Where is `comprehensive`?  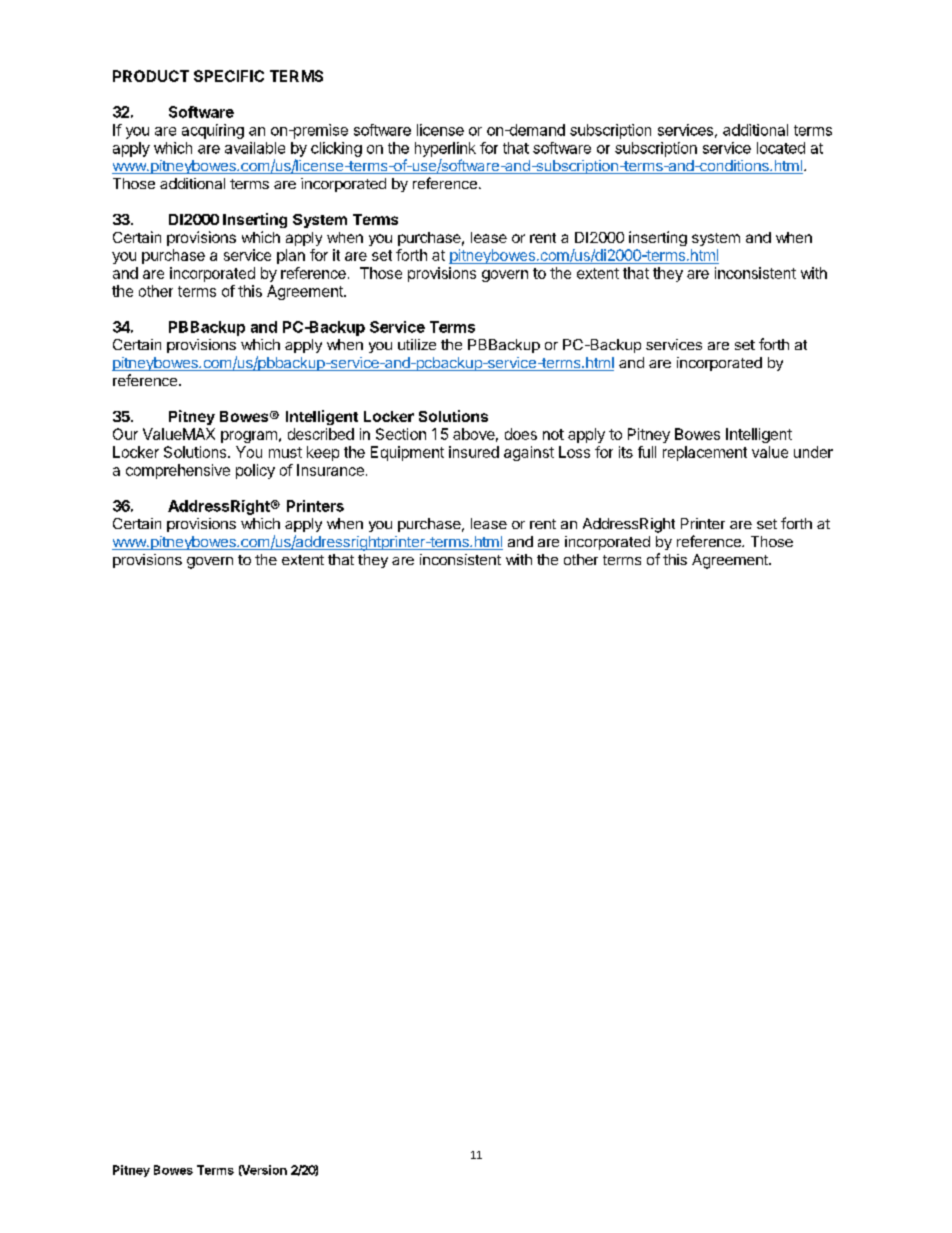
comprehensive is located at coordinates (178, 471).
